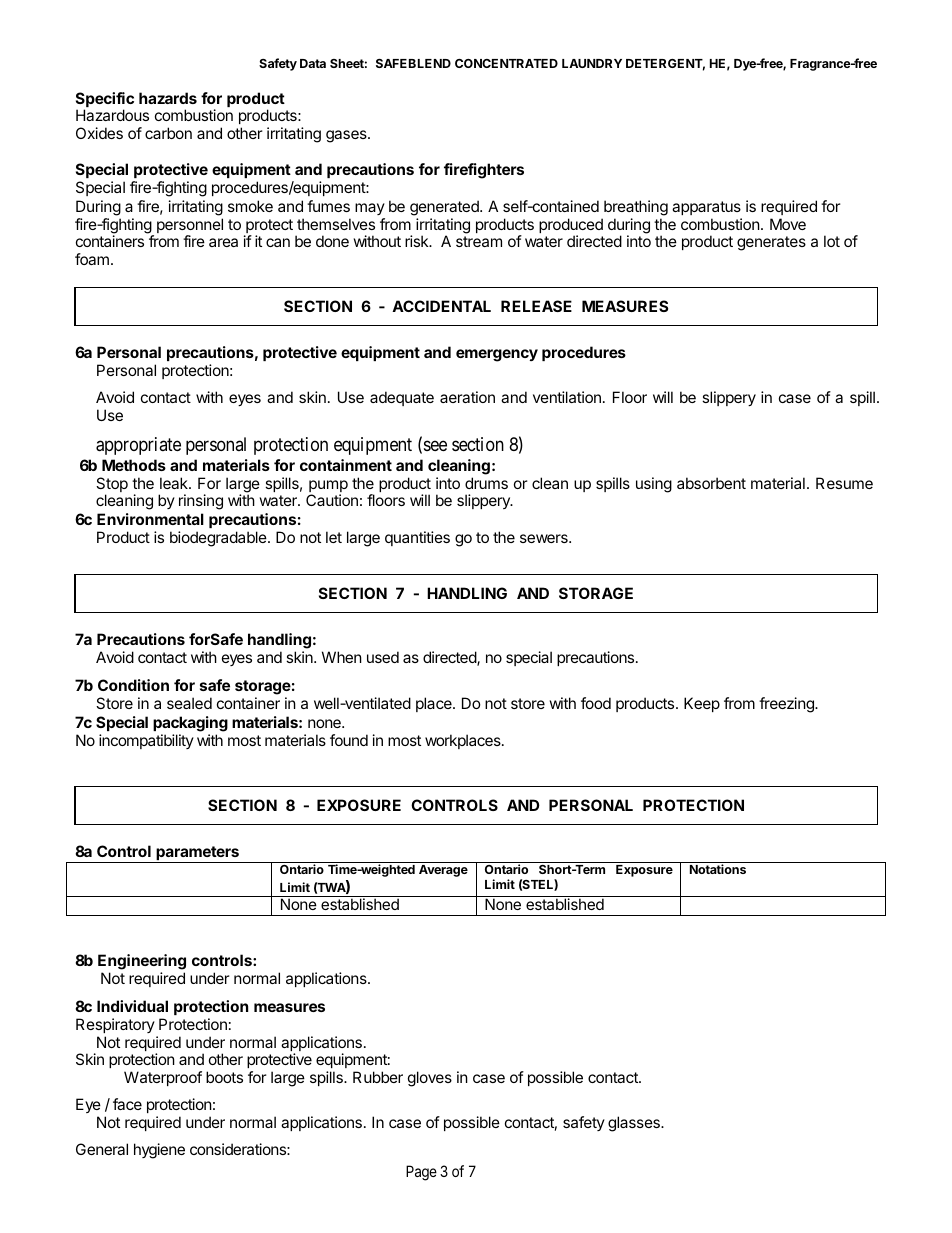  What do you see at coordinates (421, 1173) in the screenshot?
I see `Page` at bounding box center [421, 1173].
